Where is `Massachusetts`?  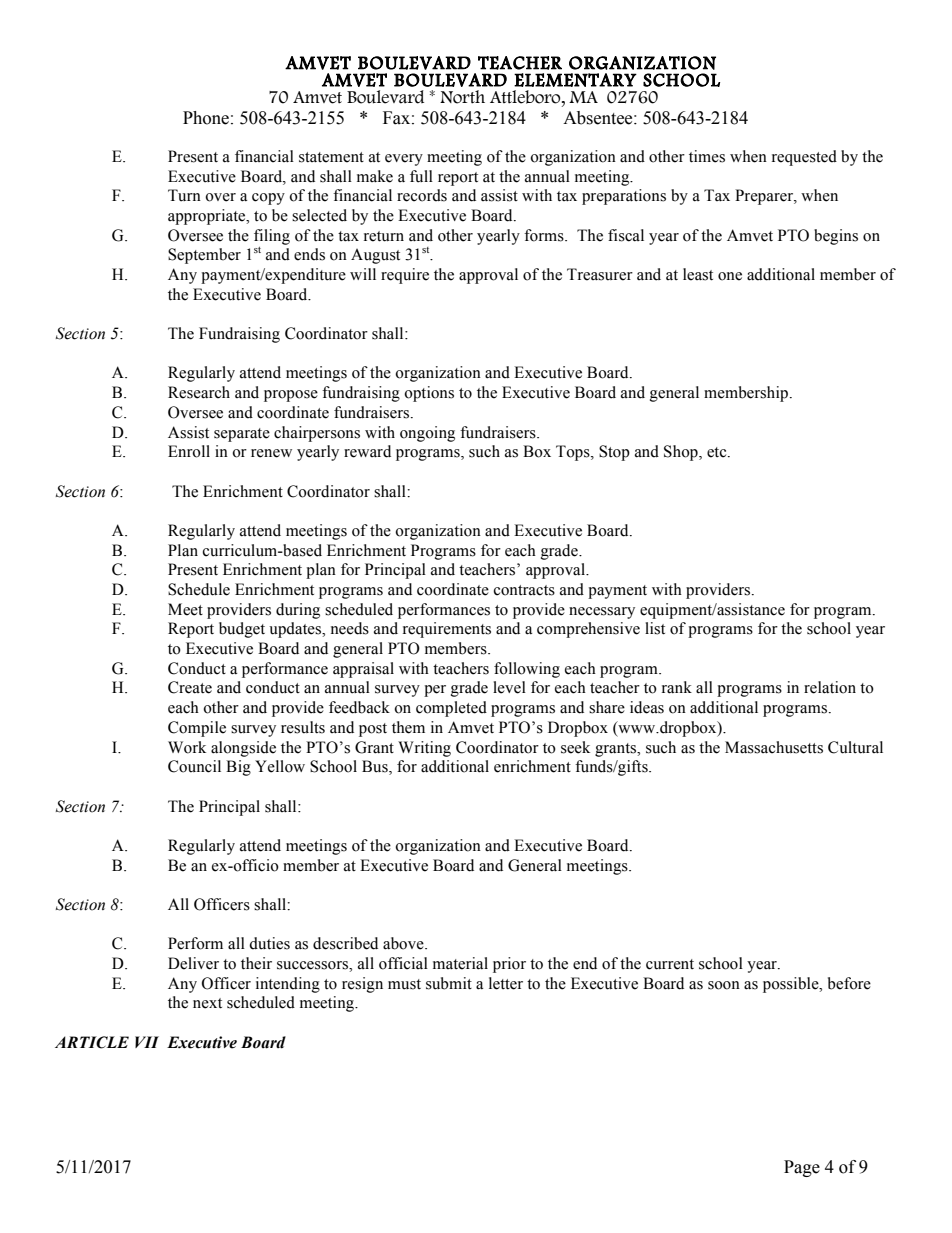 Massachusetts is located at coordinates (774, 747).
